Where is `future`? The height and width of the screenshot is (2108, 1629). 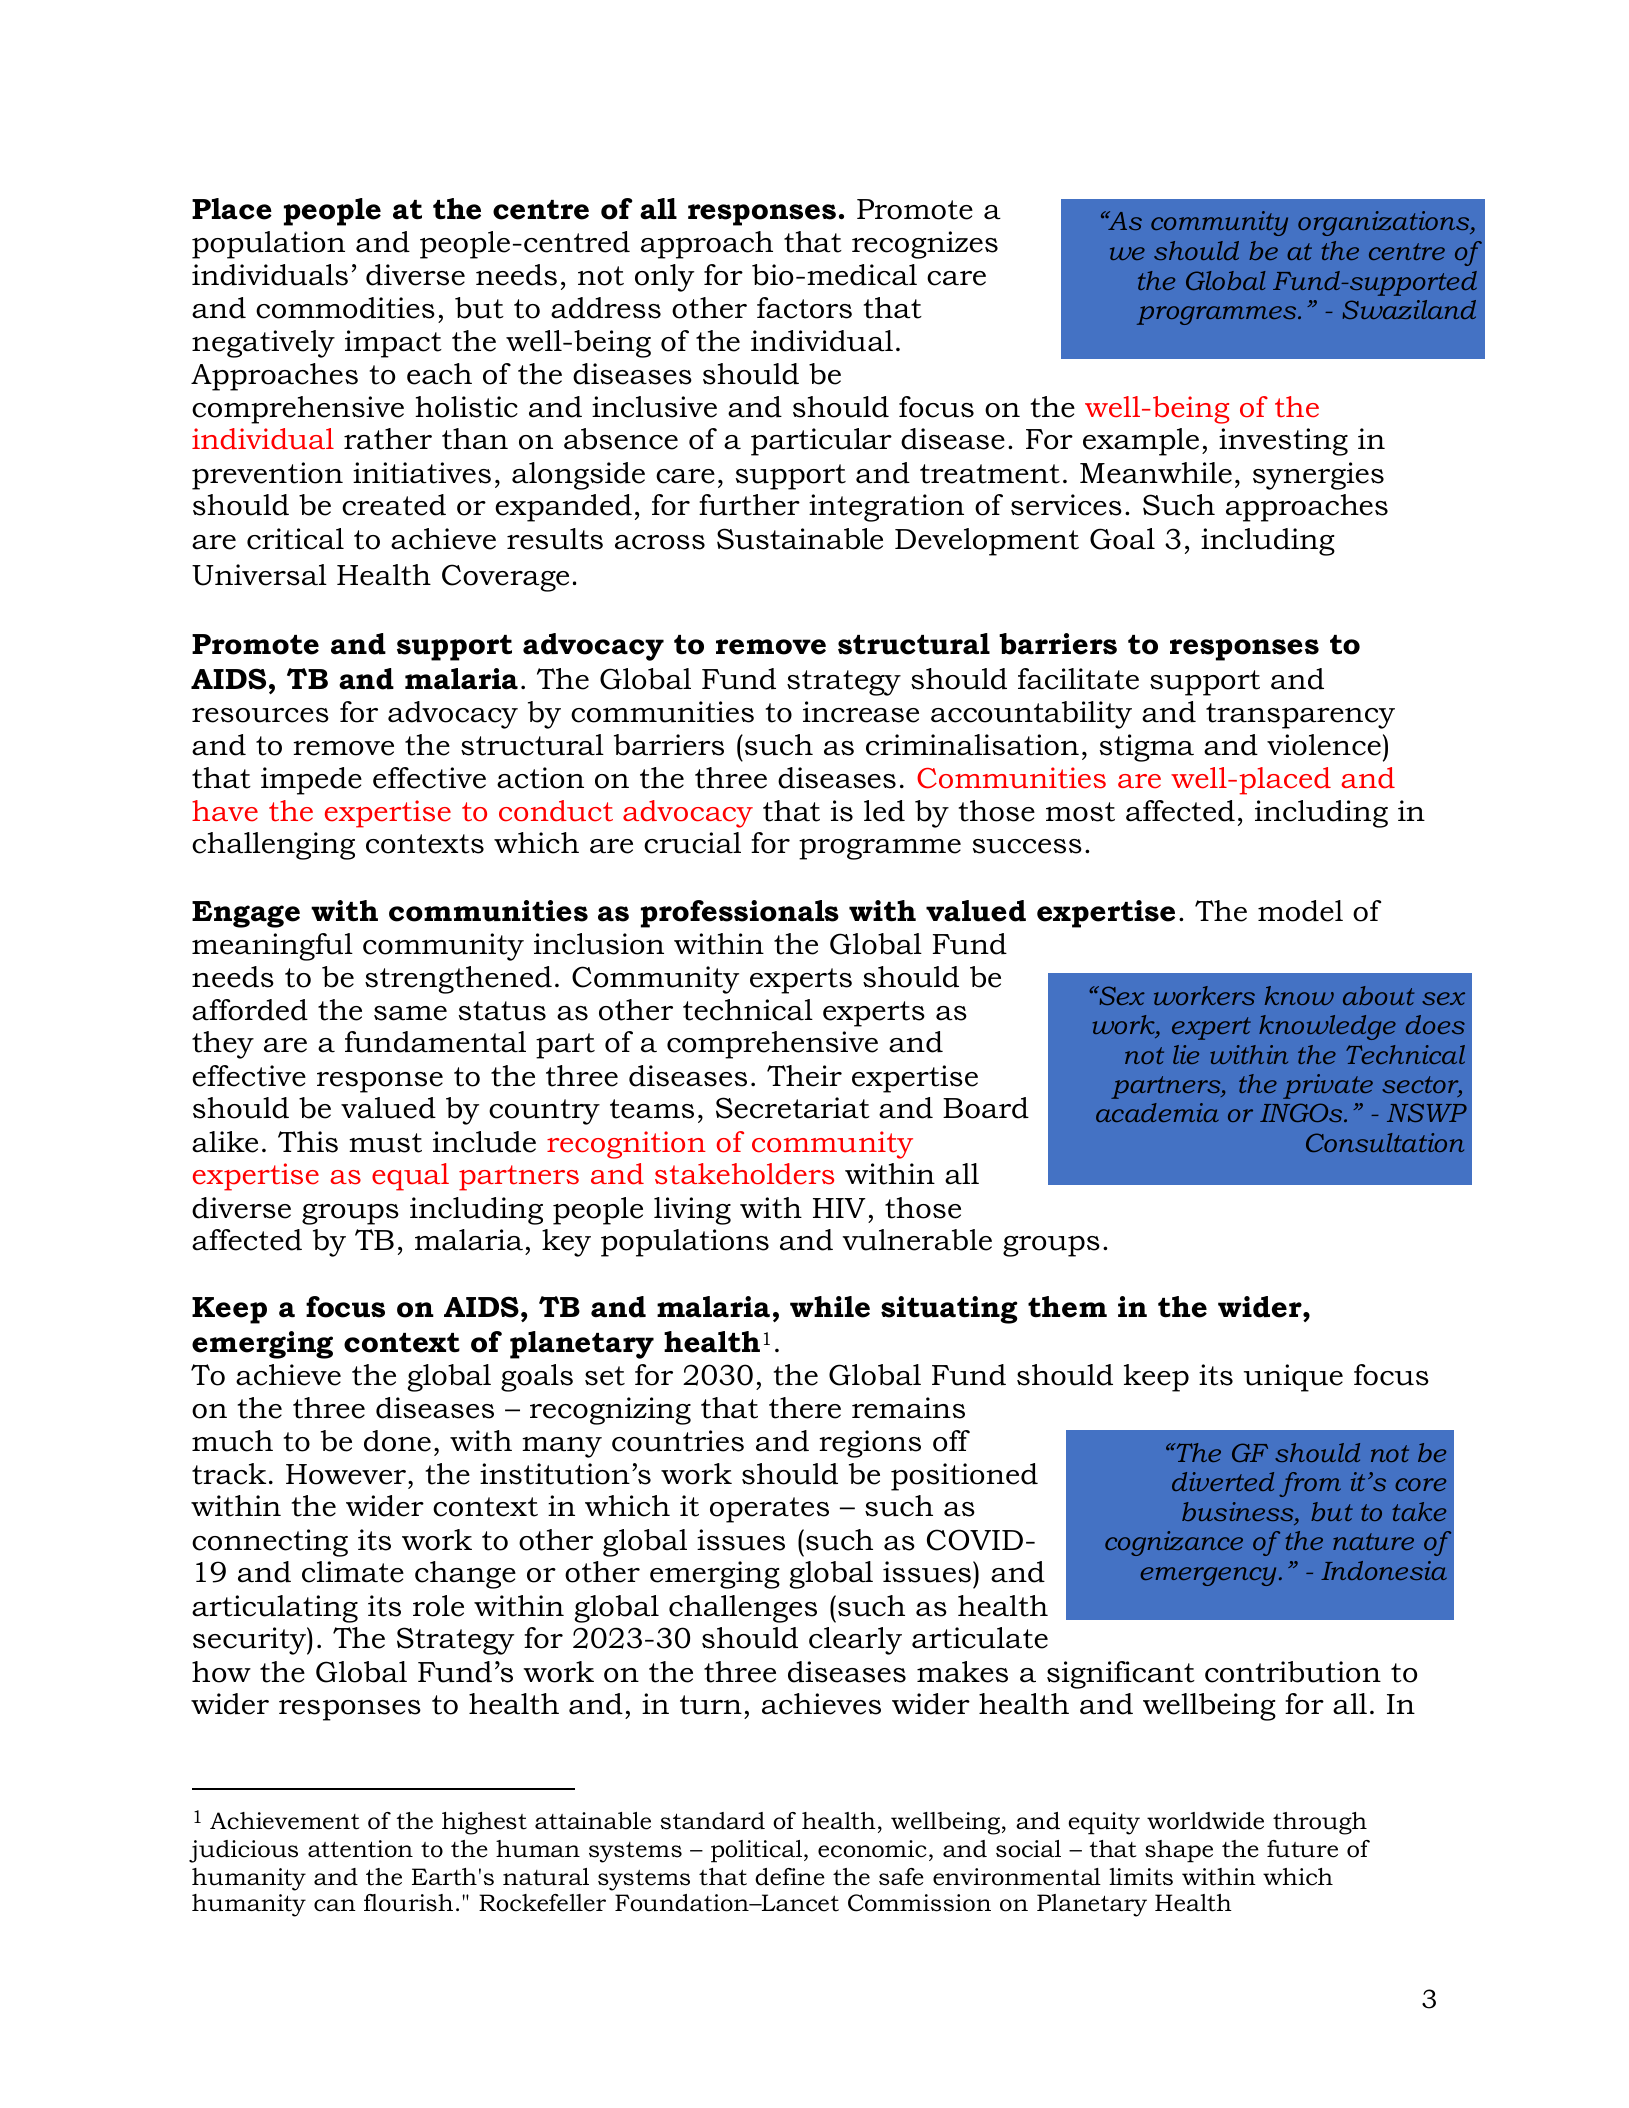 future is located at coordinates (1302, 1849).
